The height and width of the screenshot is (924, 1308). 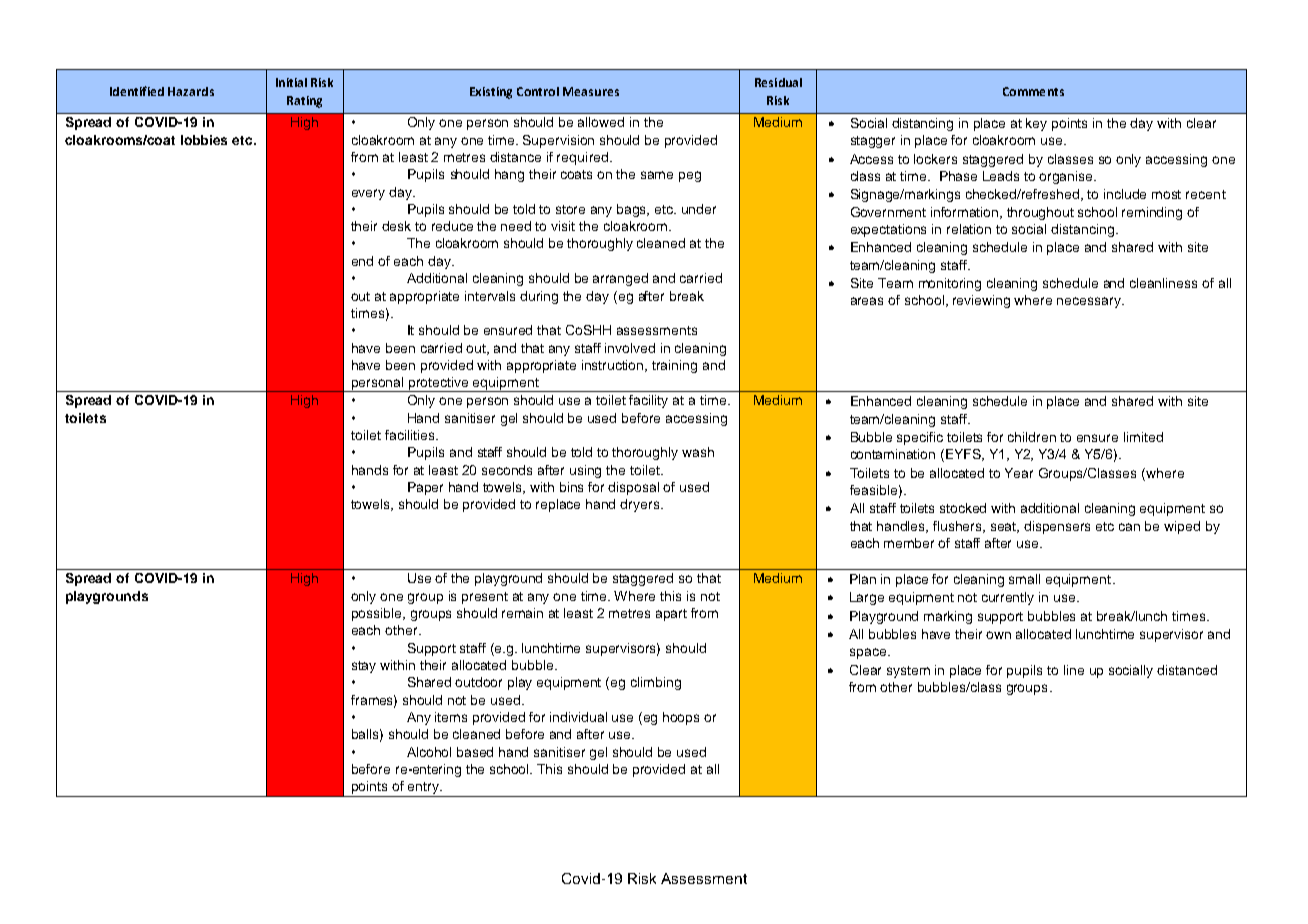 I want to click on Alcohol, so click(x=429, y=752).
